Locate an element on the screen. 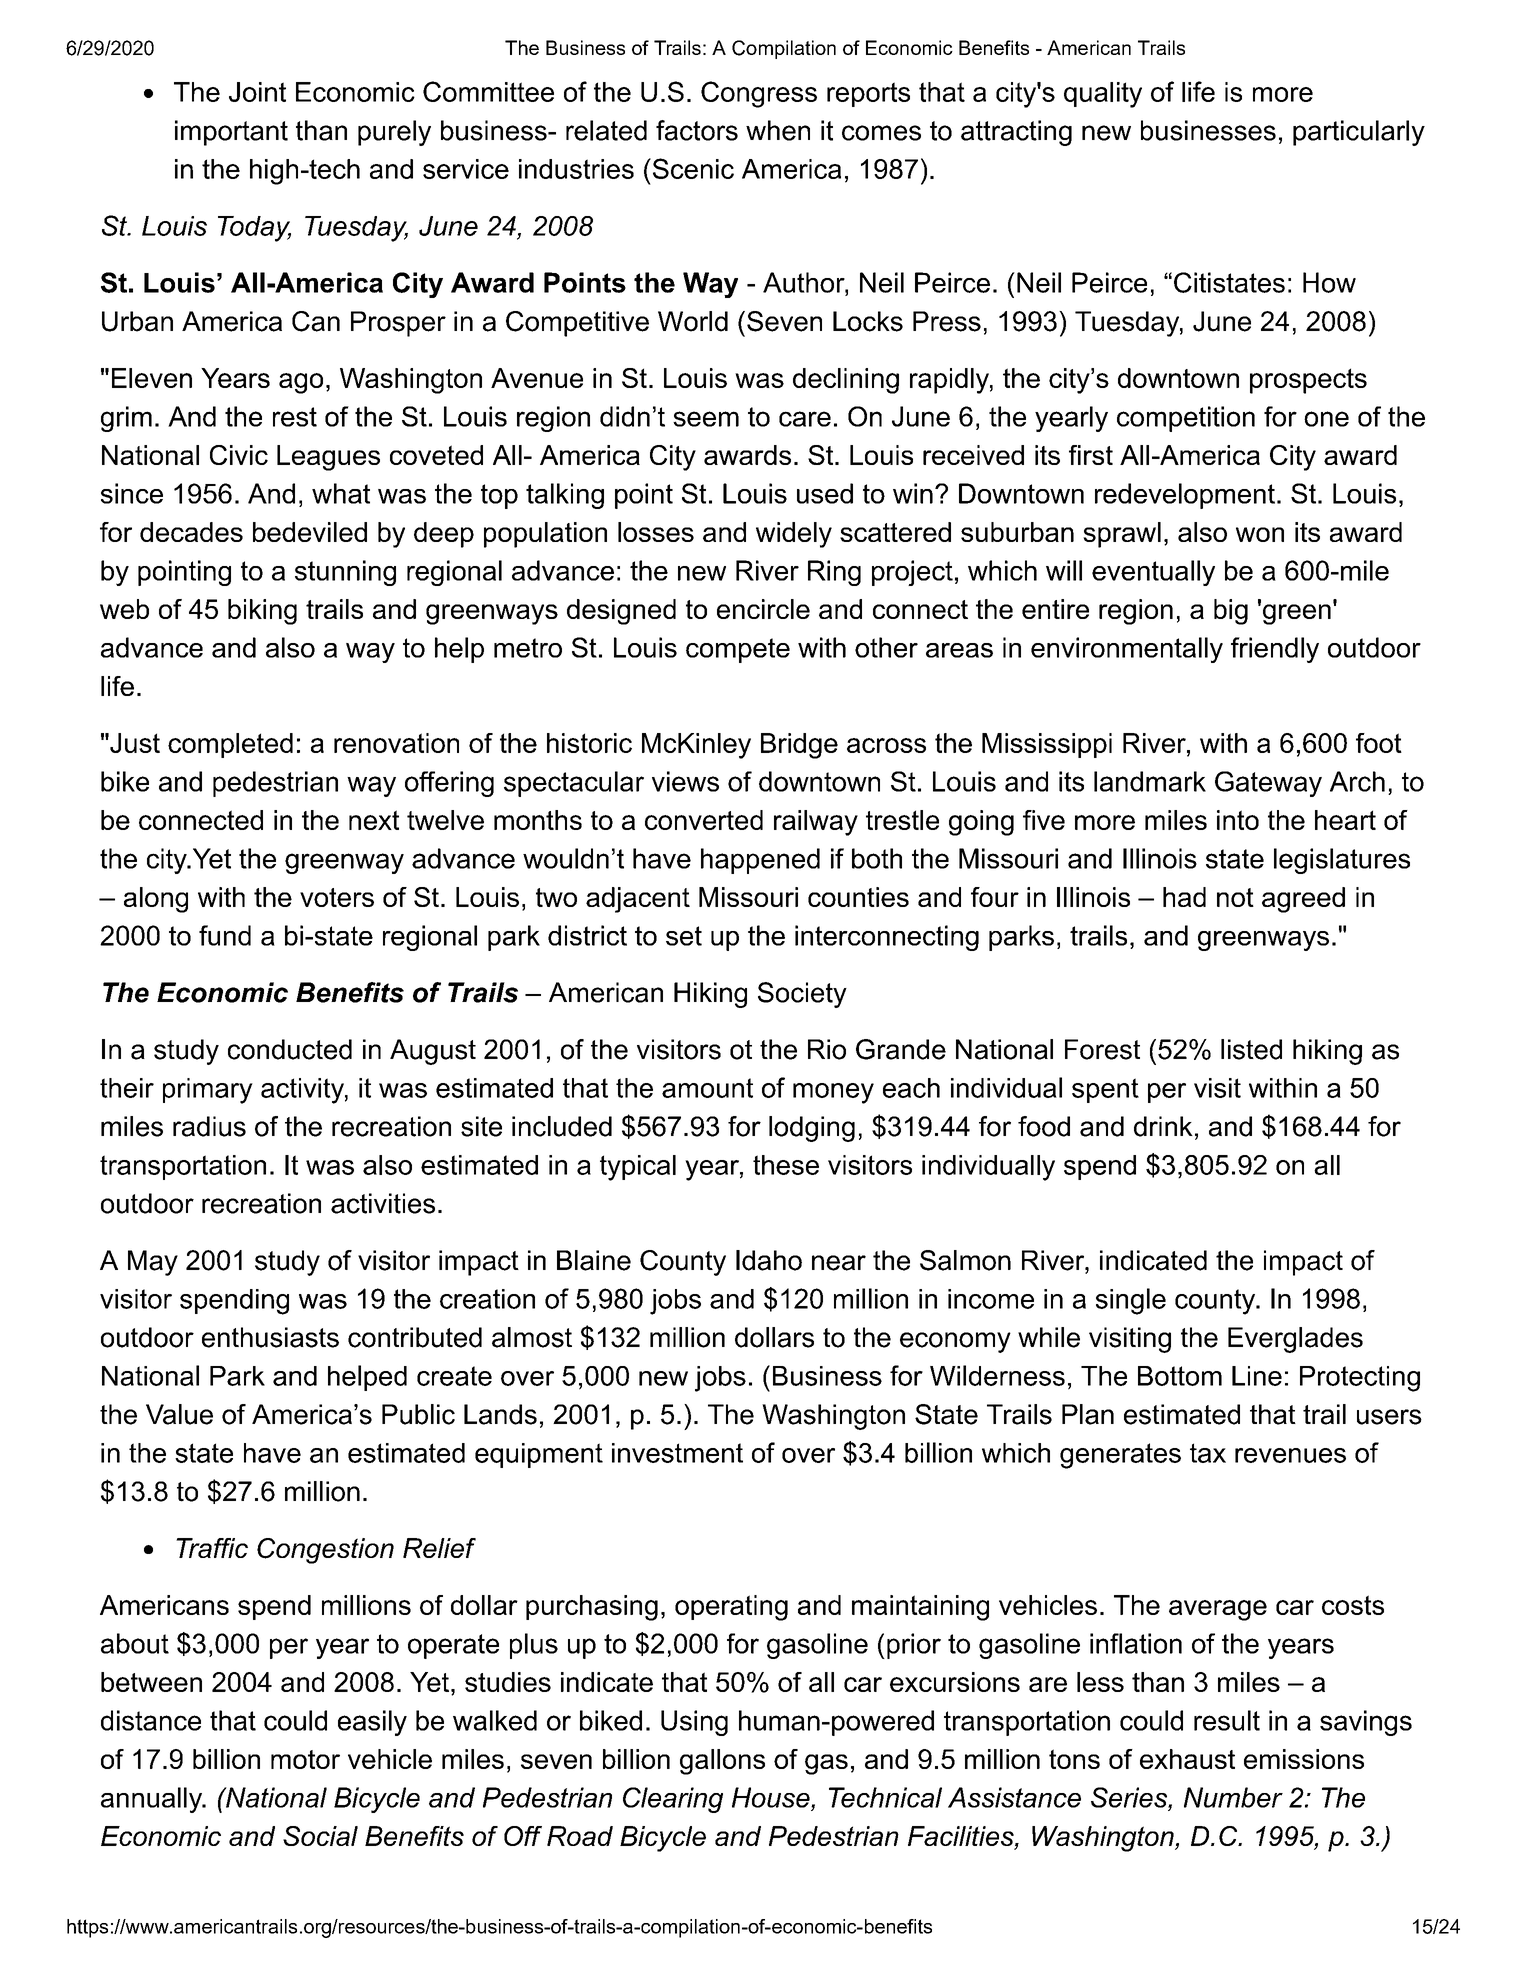 The height and width of the screenshot is (1976, 1527). important is located at coordinates (231, 133).
